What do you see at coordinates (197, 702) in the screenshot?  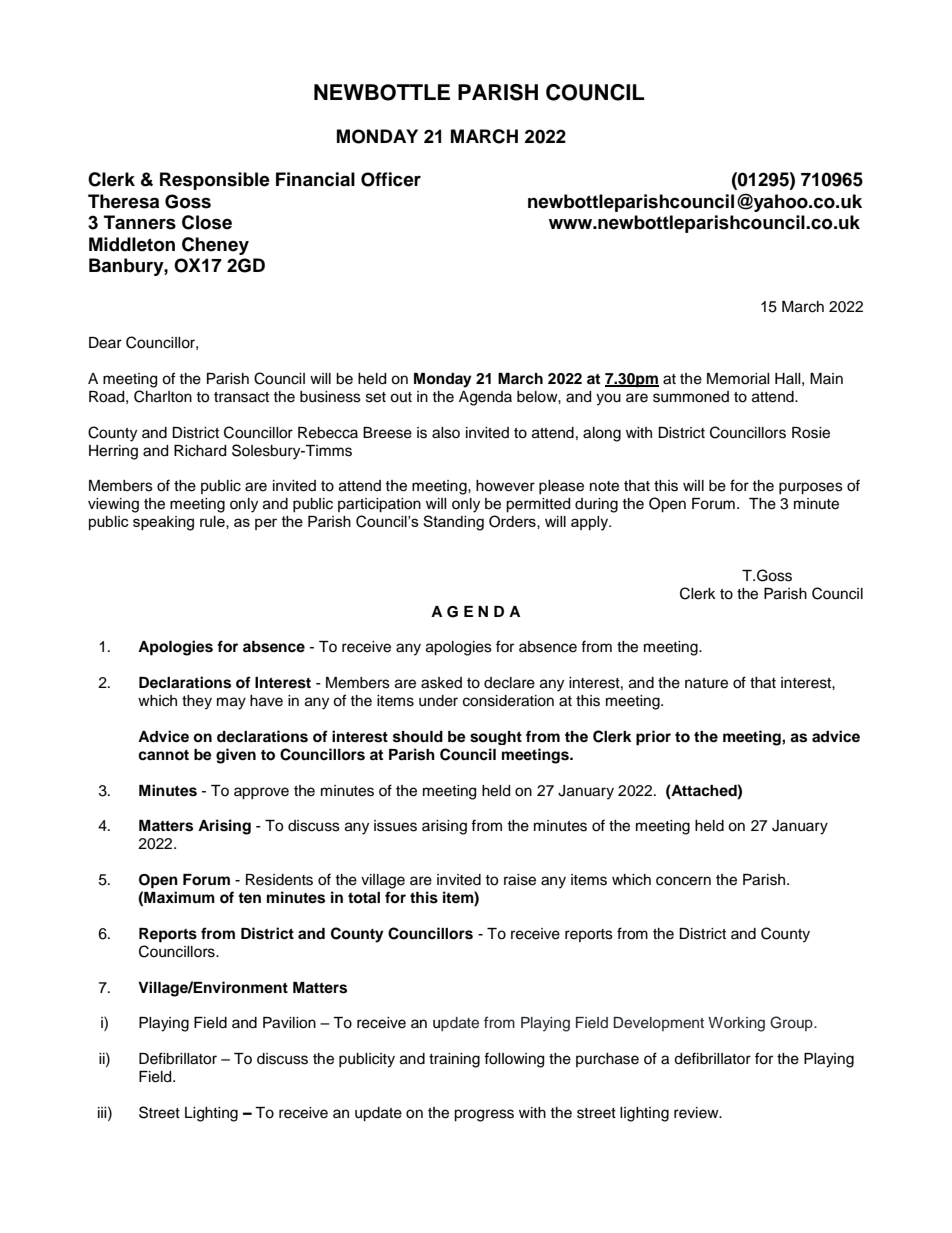 I see `they` at bounding box center [197, 702].
